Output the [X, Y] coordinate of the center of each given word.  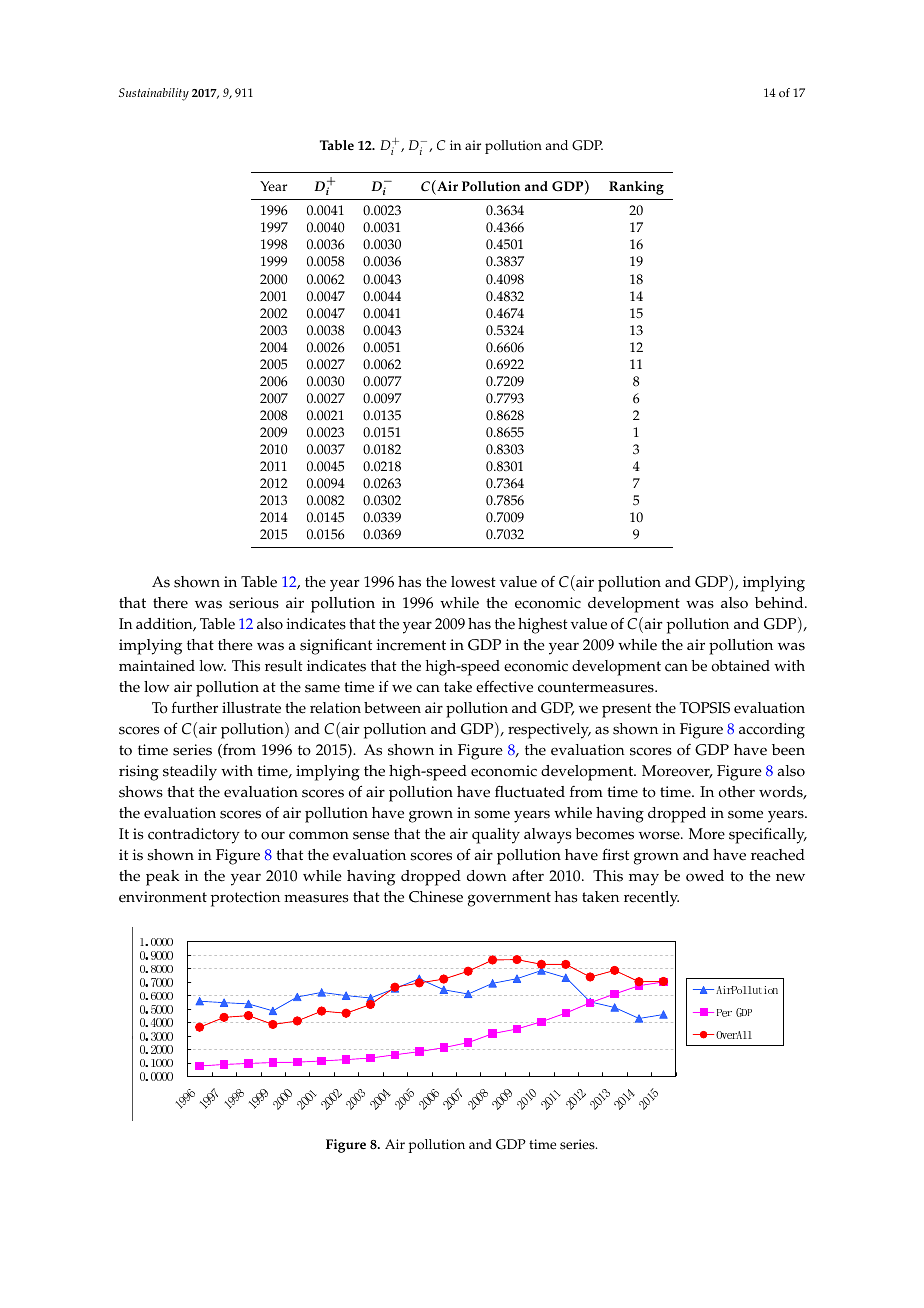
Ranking [636, 188]
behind [780, 603]
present [627, 710]
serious [254, 603]
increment [411, 645]
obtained [740, 666]
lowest [473, 582]
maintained [157, 666]
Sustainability [154, 94]
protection [245, 899]
